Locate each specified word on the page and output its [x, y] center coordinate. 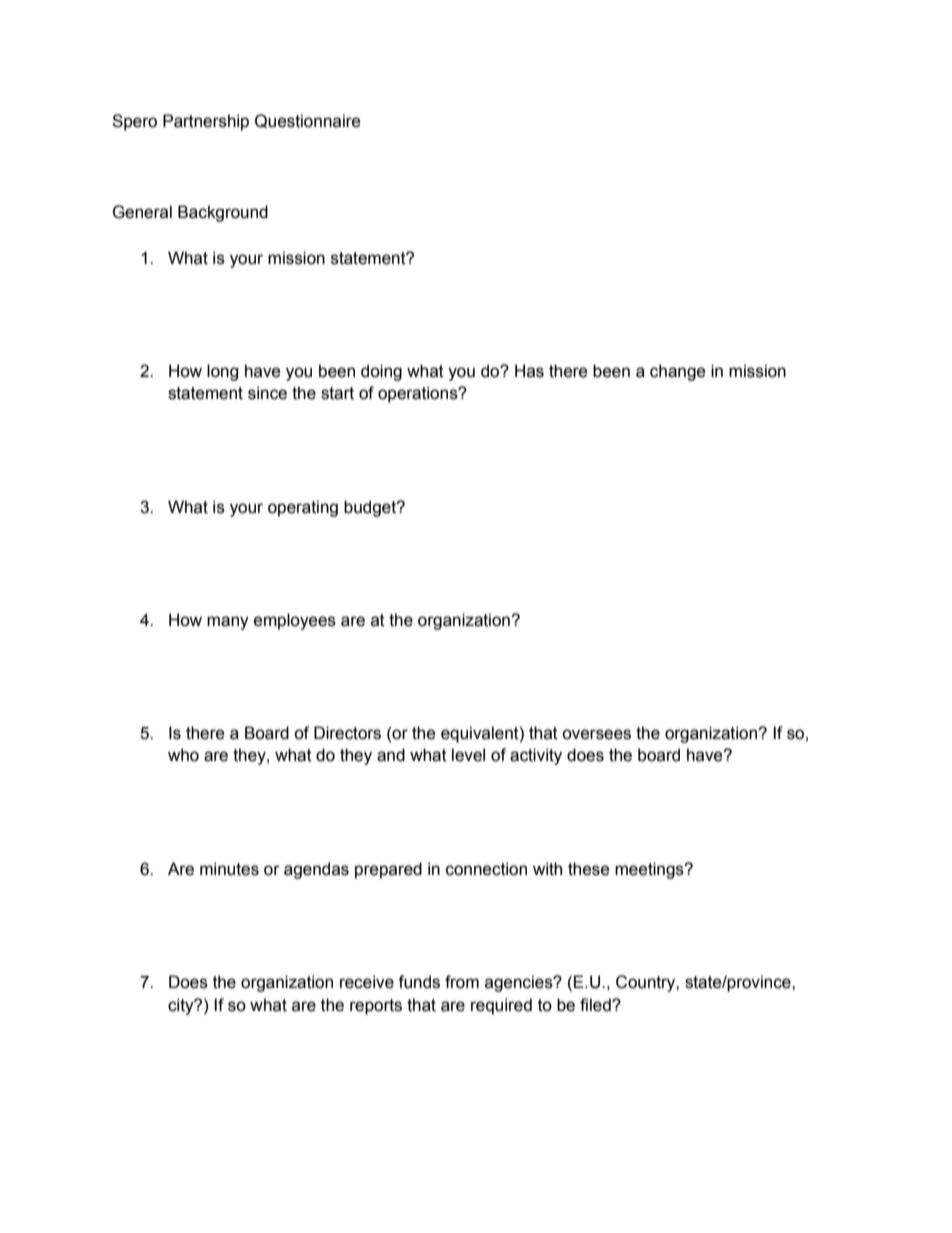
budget [371, 508]
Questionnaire [308, 121]
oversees [596, 734]
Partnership [206, 122]
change [678, 372]
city [182, 1006]
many [228, 623]
